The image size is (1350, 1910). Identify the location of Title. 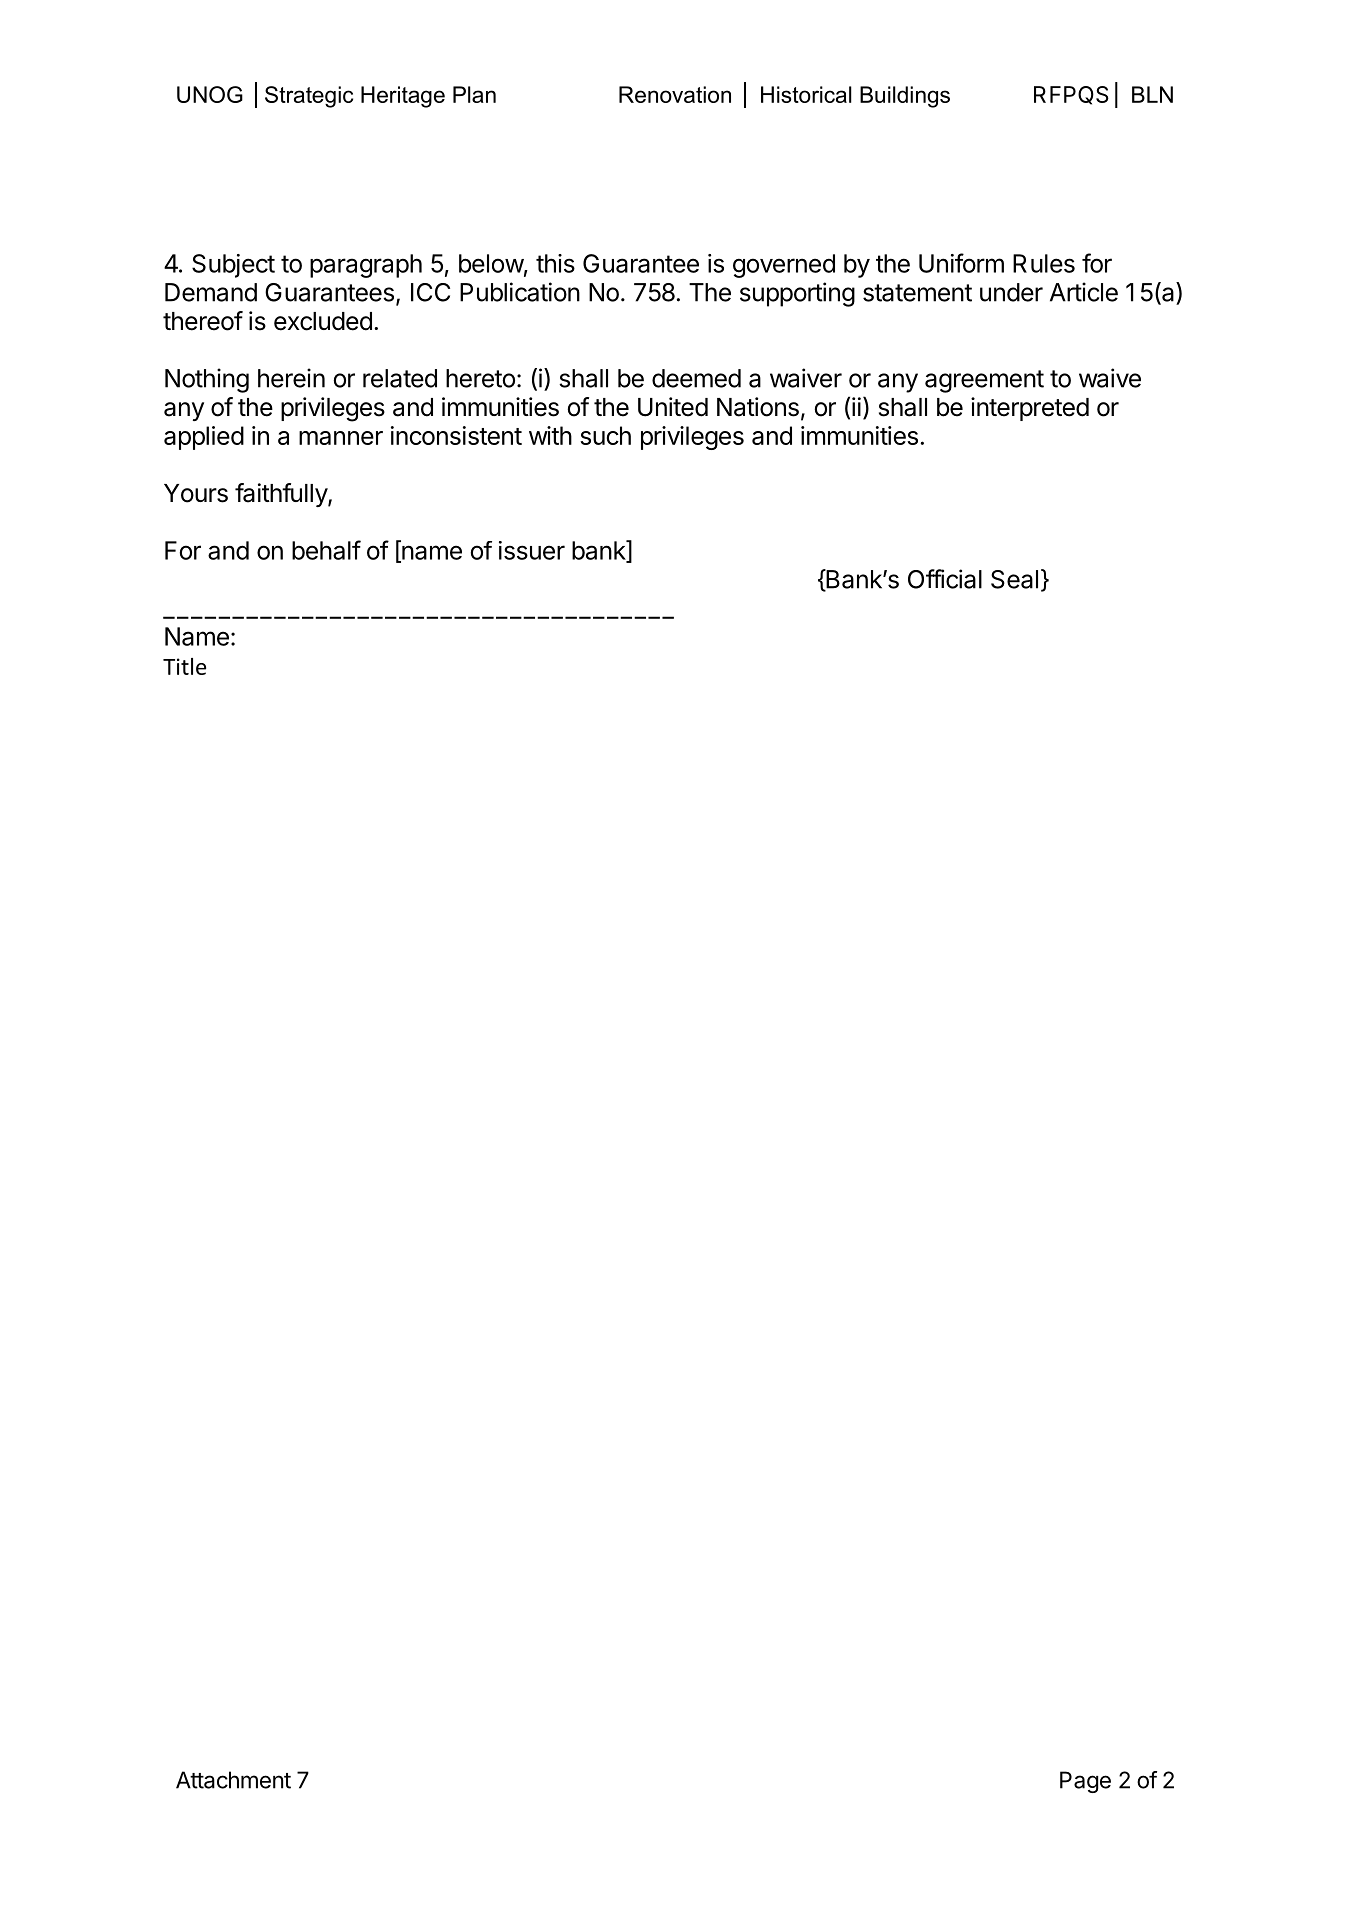
(184, 666).
